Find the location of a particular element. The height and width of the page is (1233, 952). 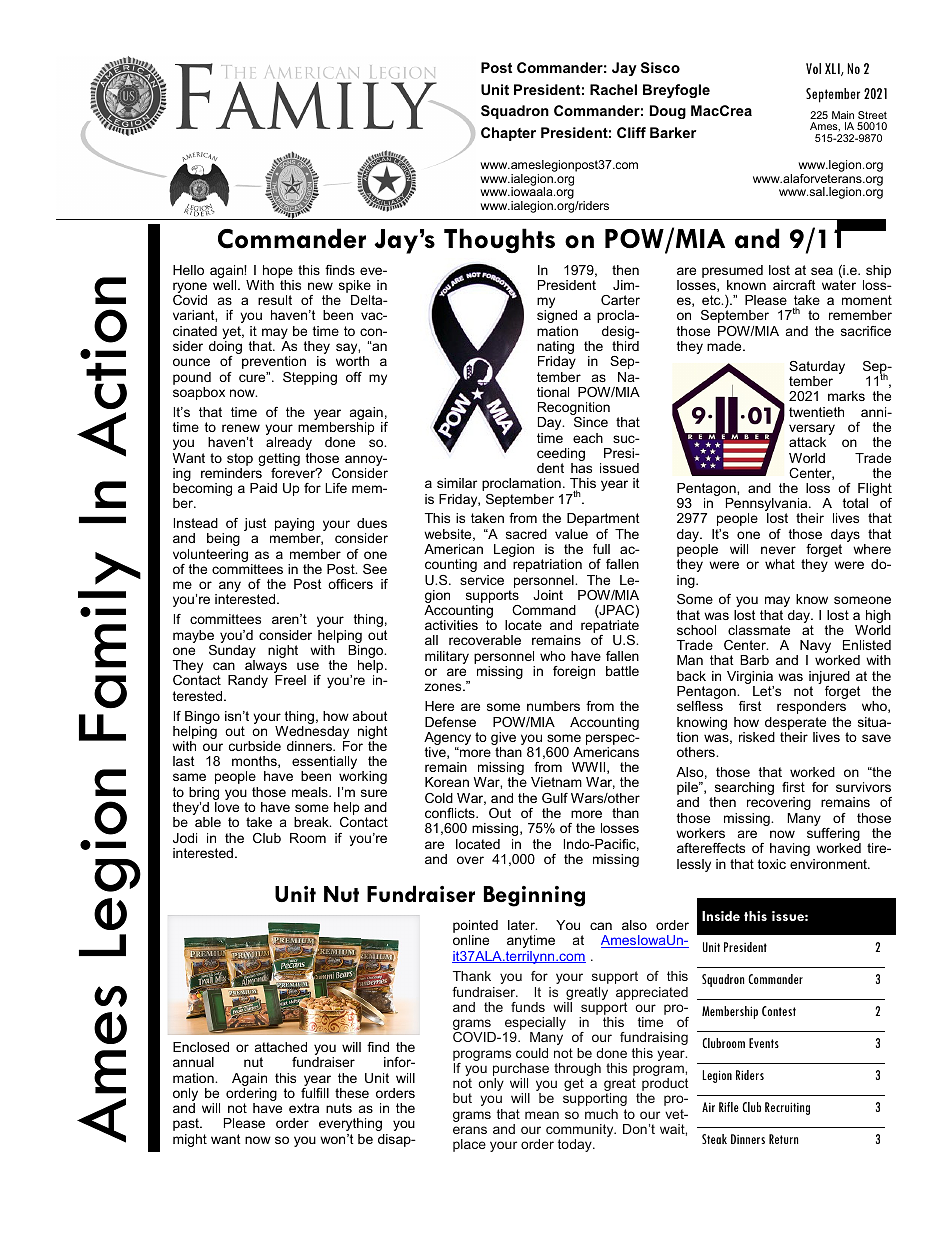

Joint is located at coordinates (548, 595).
